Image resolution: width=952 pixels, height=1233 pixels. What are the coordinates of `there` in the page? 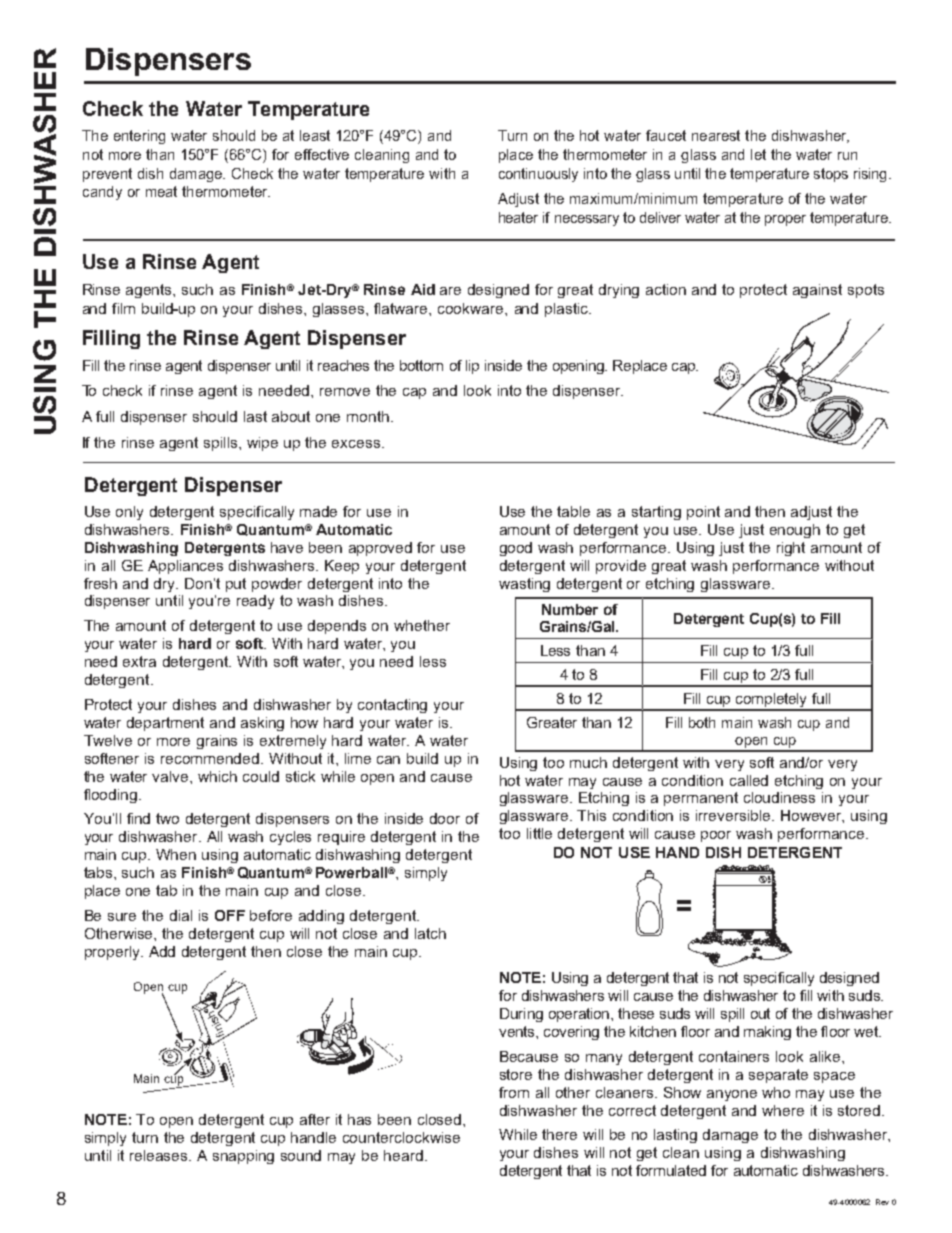 It's located at (559, 1134).
